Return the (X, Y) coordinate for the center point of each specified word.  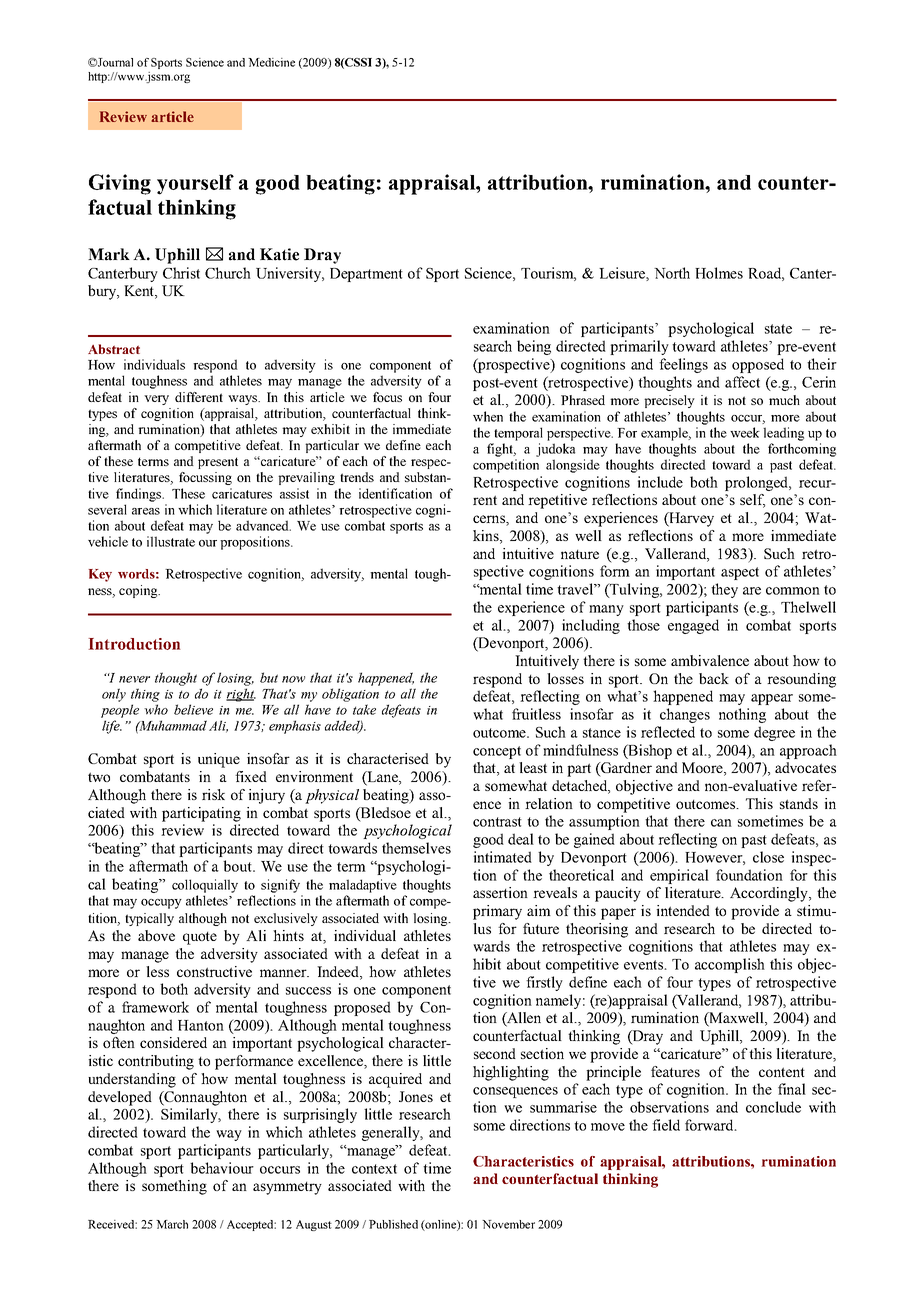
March (172, 1224)
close (768, 857)
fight (501, 450)
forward (710, 1125)
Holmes (719, 273)
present (218, 463)
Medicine (271, 62)
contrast (497, 822)
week (745, 432)
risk (213, 794)
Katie (279, 254)
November (508, 1224)
